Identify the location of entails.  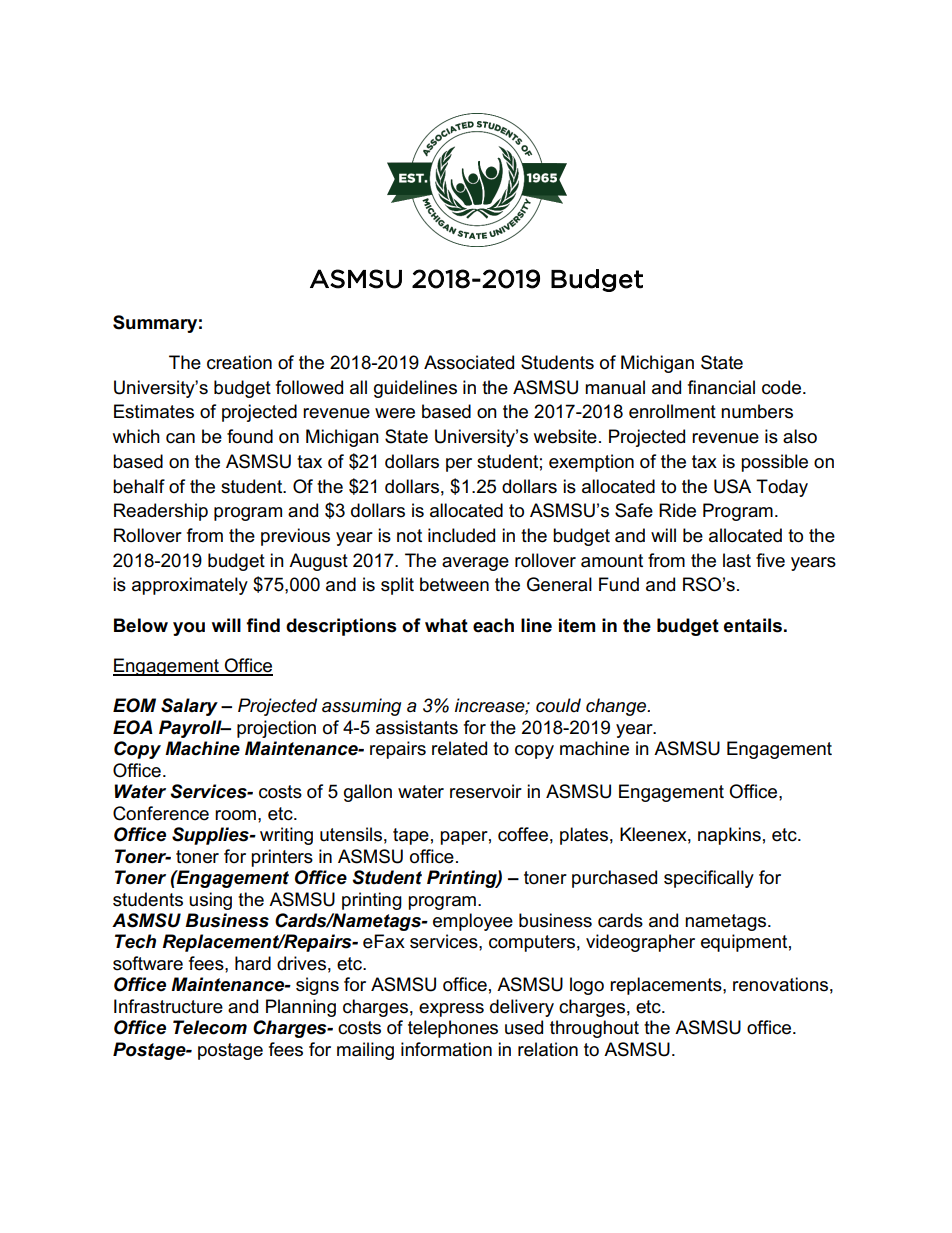
(753, 625).
